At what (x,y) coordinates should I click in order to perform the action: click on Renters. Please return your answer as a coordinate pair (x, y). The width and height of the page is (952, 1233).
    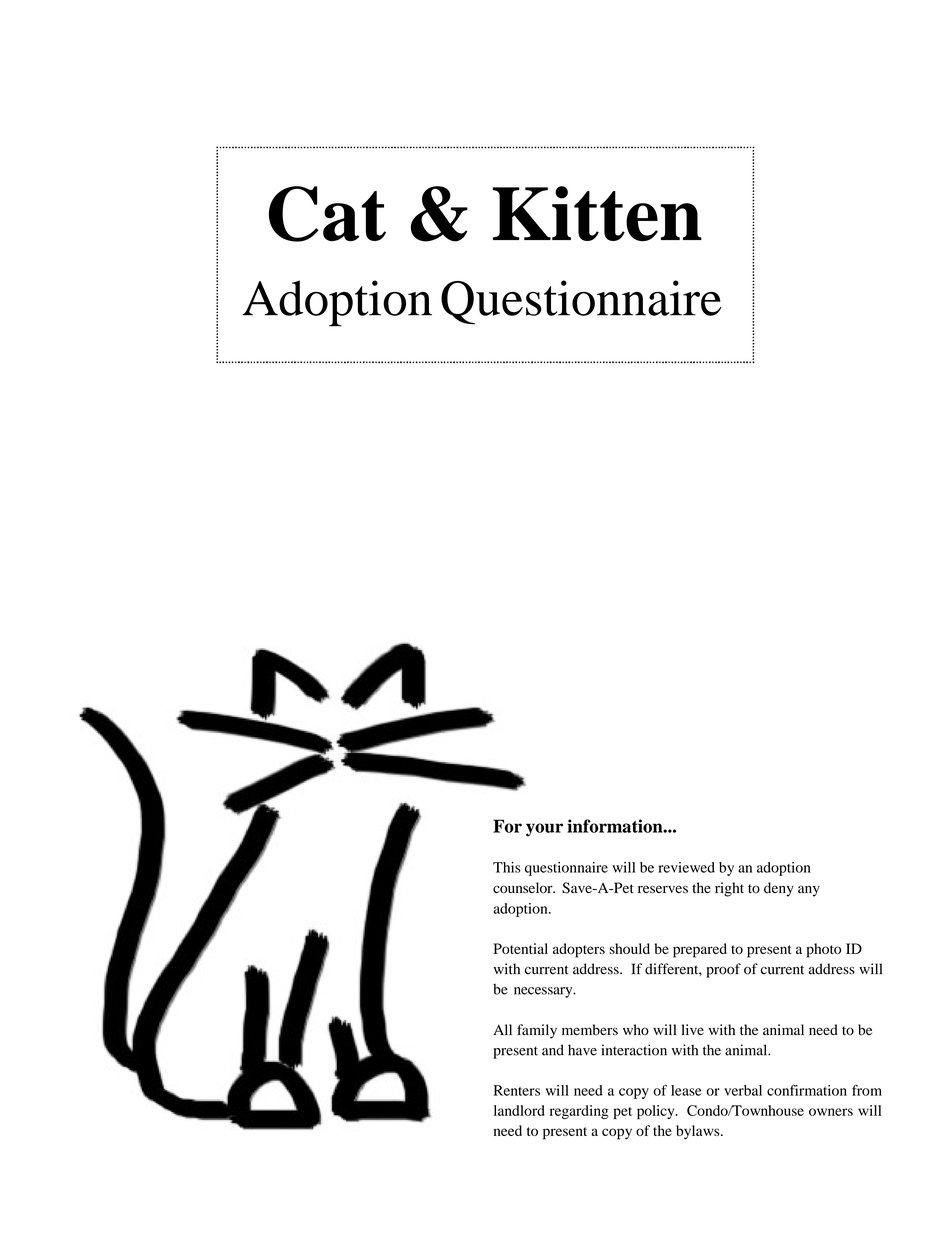
    Looking at the image, I should click on (517, 1090).
